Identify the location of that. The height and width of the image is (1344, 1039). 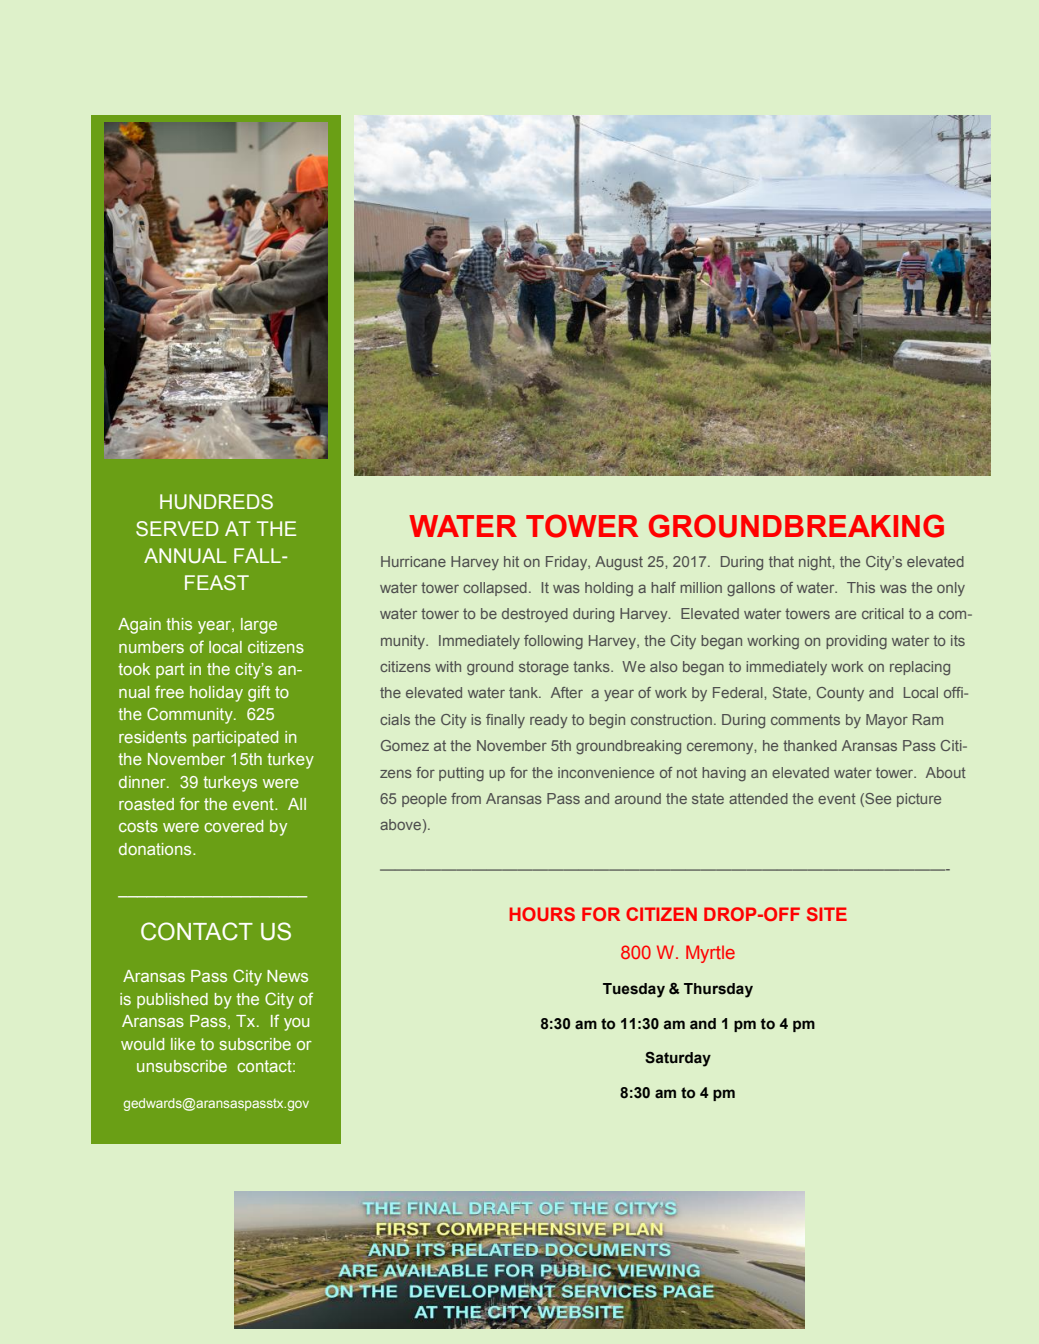
(781, 561).
